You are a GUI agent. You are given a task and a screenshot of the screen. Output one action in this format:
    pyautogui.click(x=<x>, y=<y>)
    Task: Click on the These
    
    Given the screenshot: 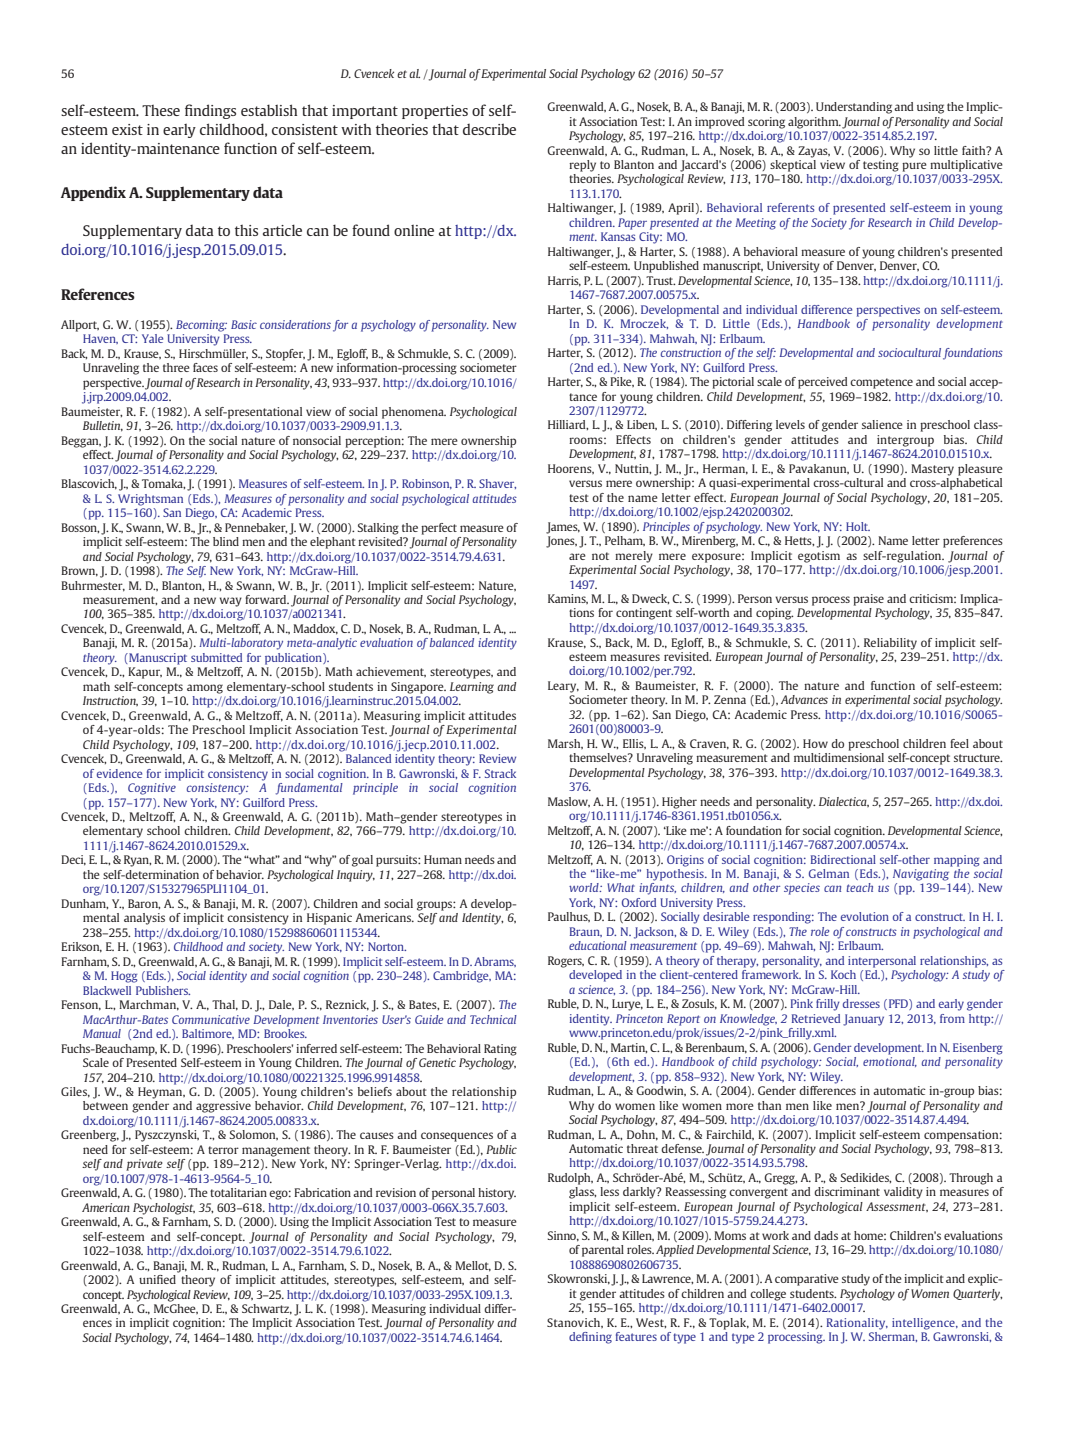 What is the action you would take?
    pyautogui.click(x=161, y=110)
